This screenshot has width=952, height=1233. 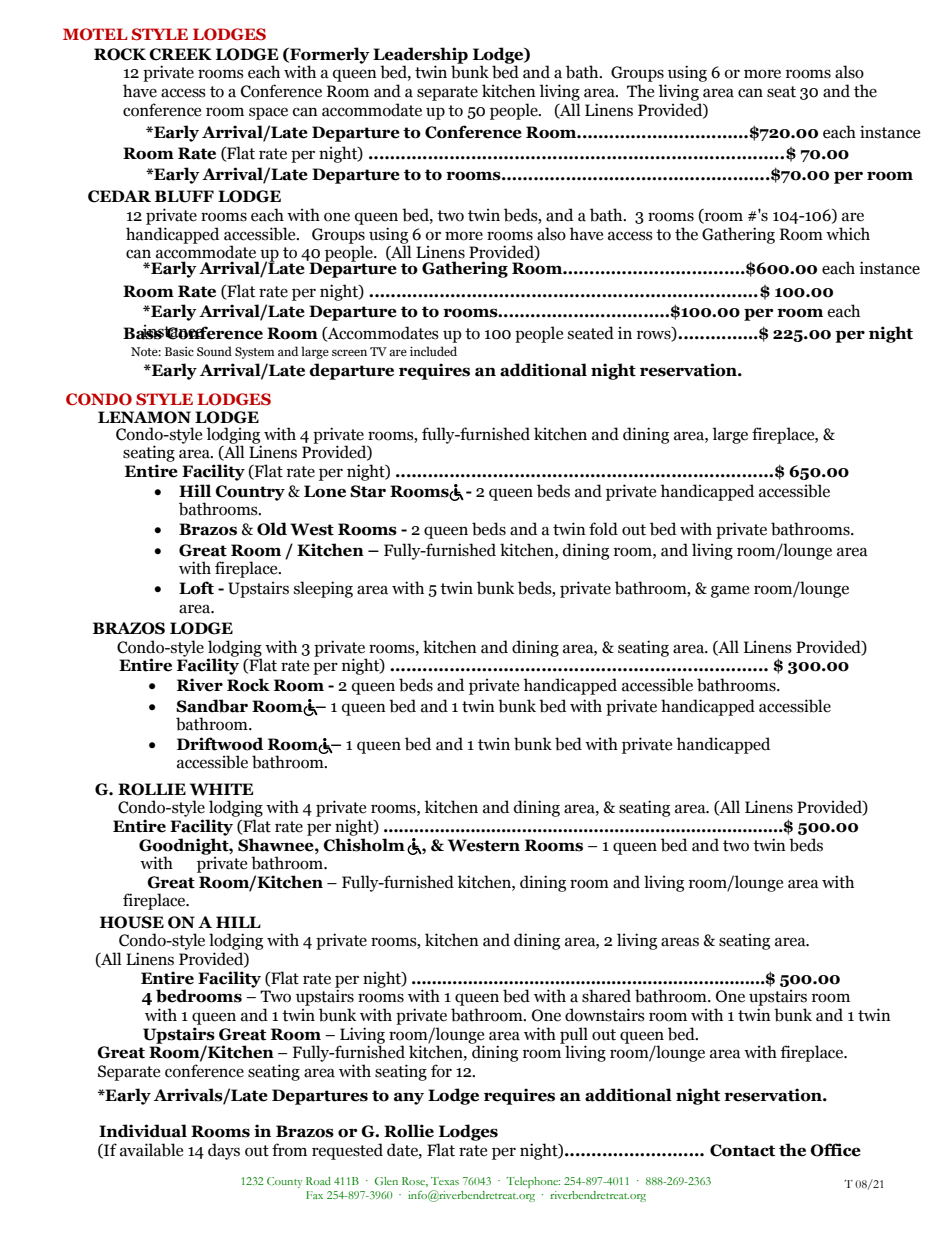 I want to click on Texas, so click(x=445, y=1181).
